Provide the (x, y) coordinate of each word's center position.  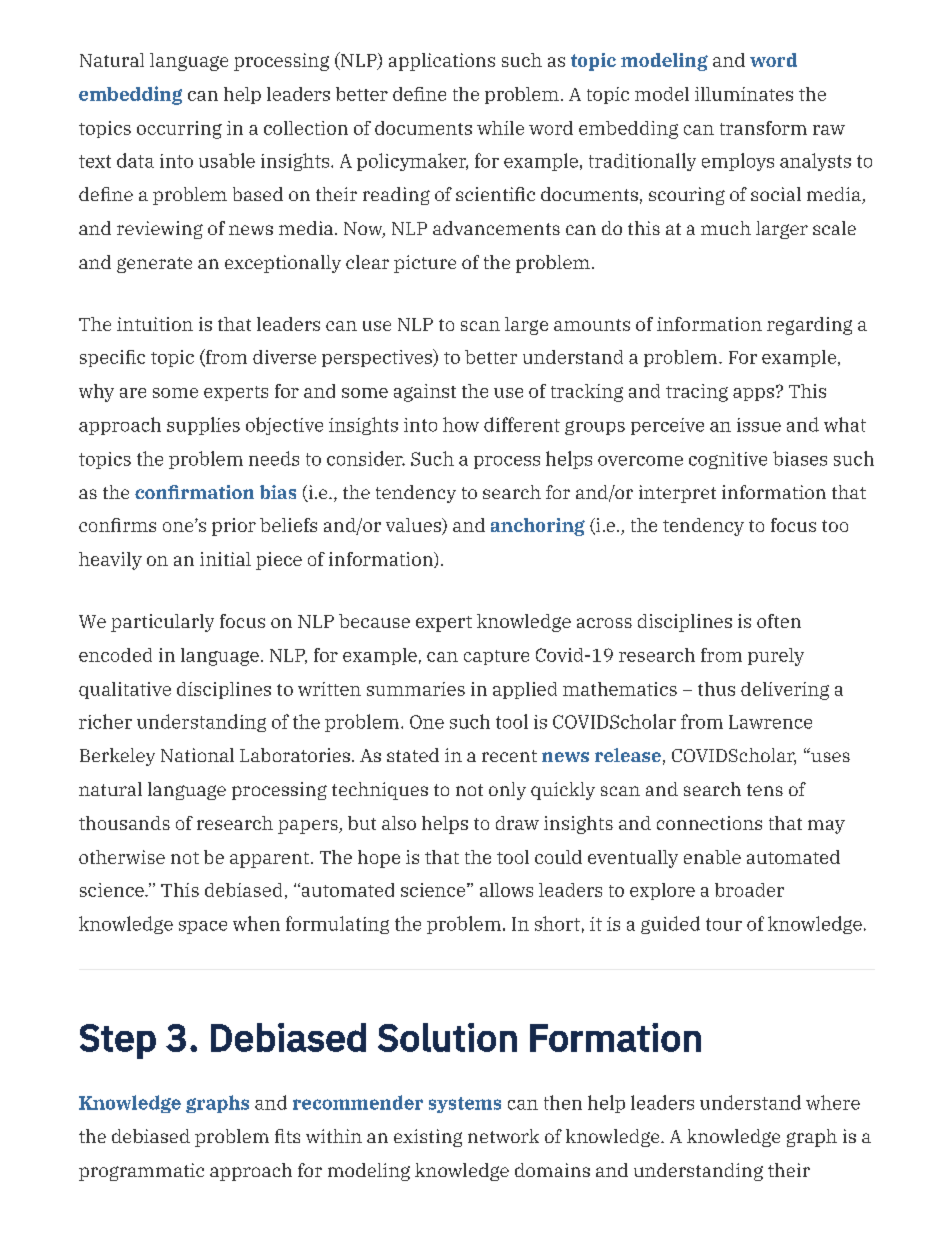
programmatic (141, 1172)
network (503, 1136)
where (833, 1102)
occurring (179, 130)
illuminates (744, 94)
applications (442, 62)
